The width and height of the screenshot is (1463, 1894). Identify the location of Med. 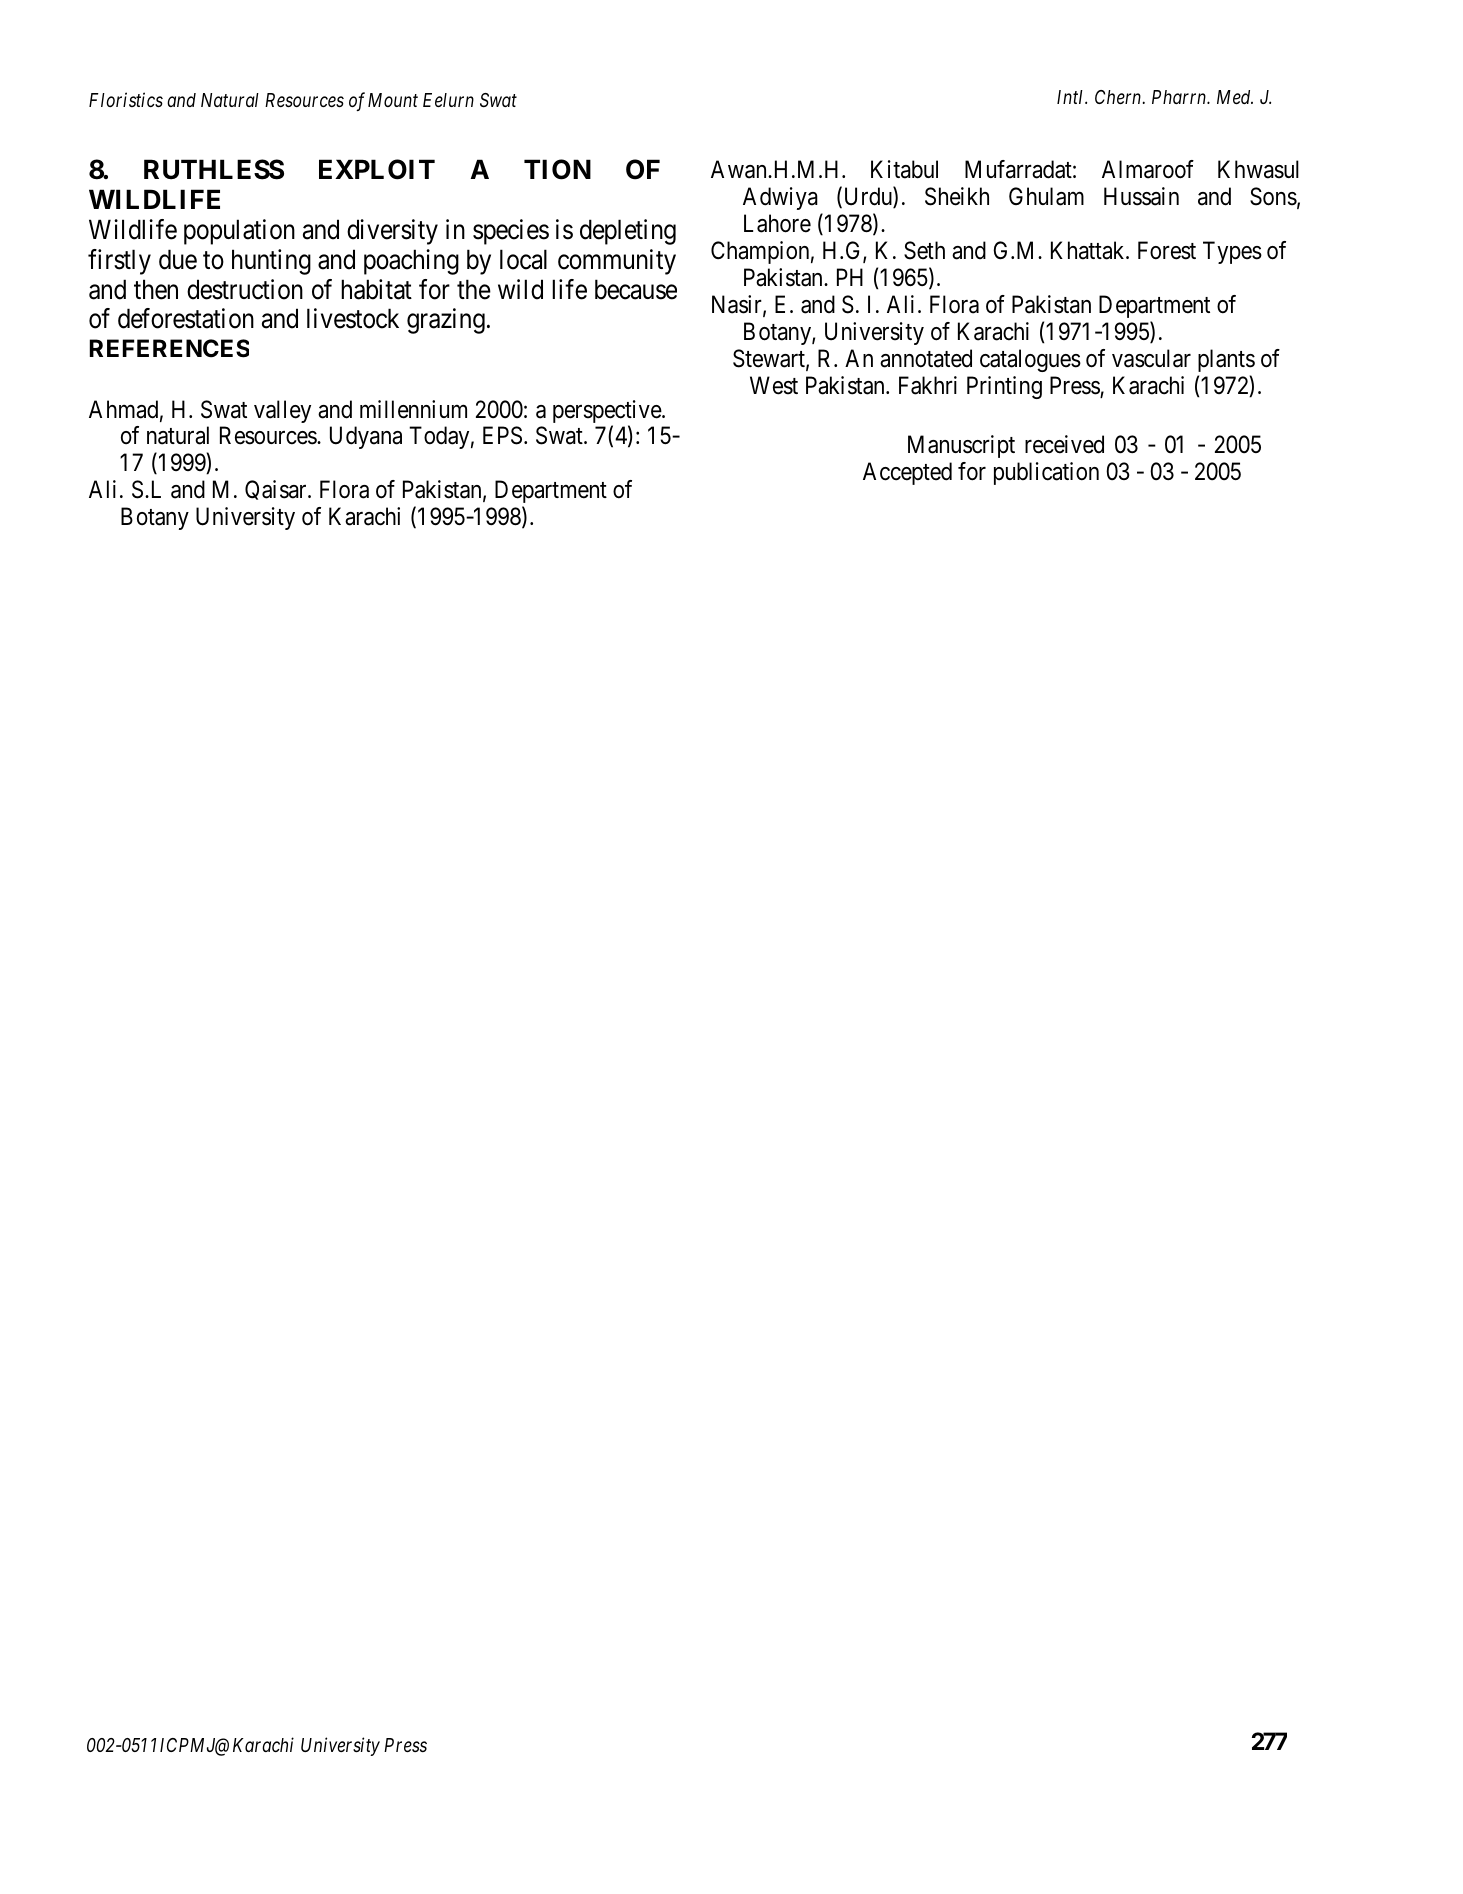
(1235, 97).
